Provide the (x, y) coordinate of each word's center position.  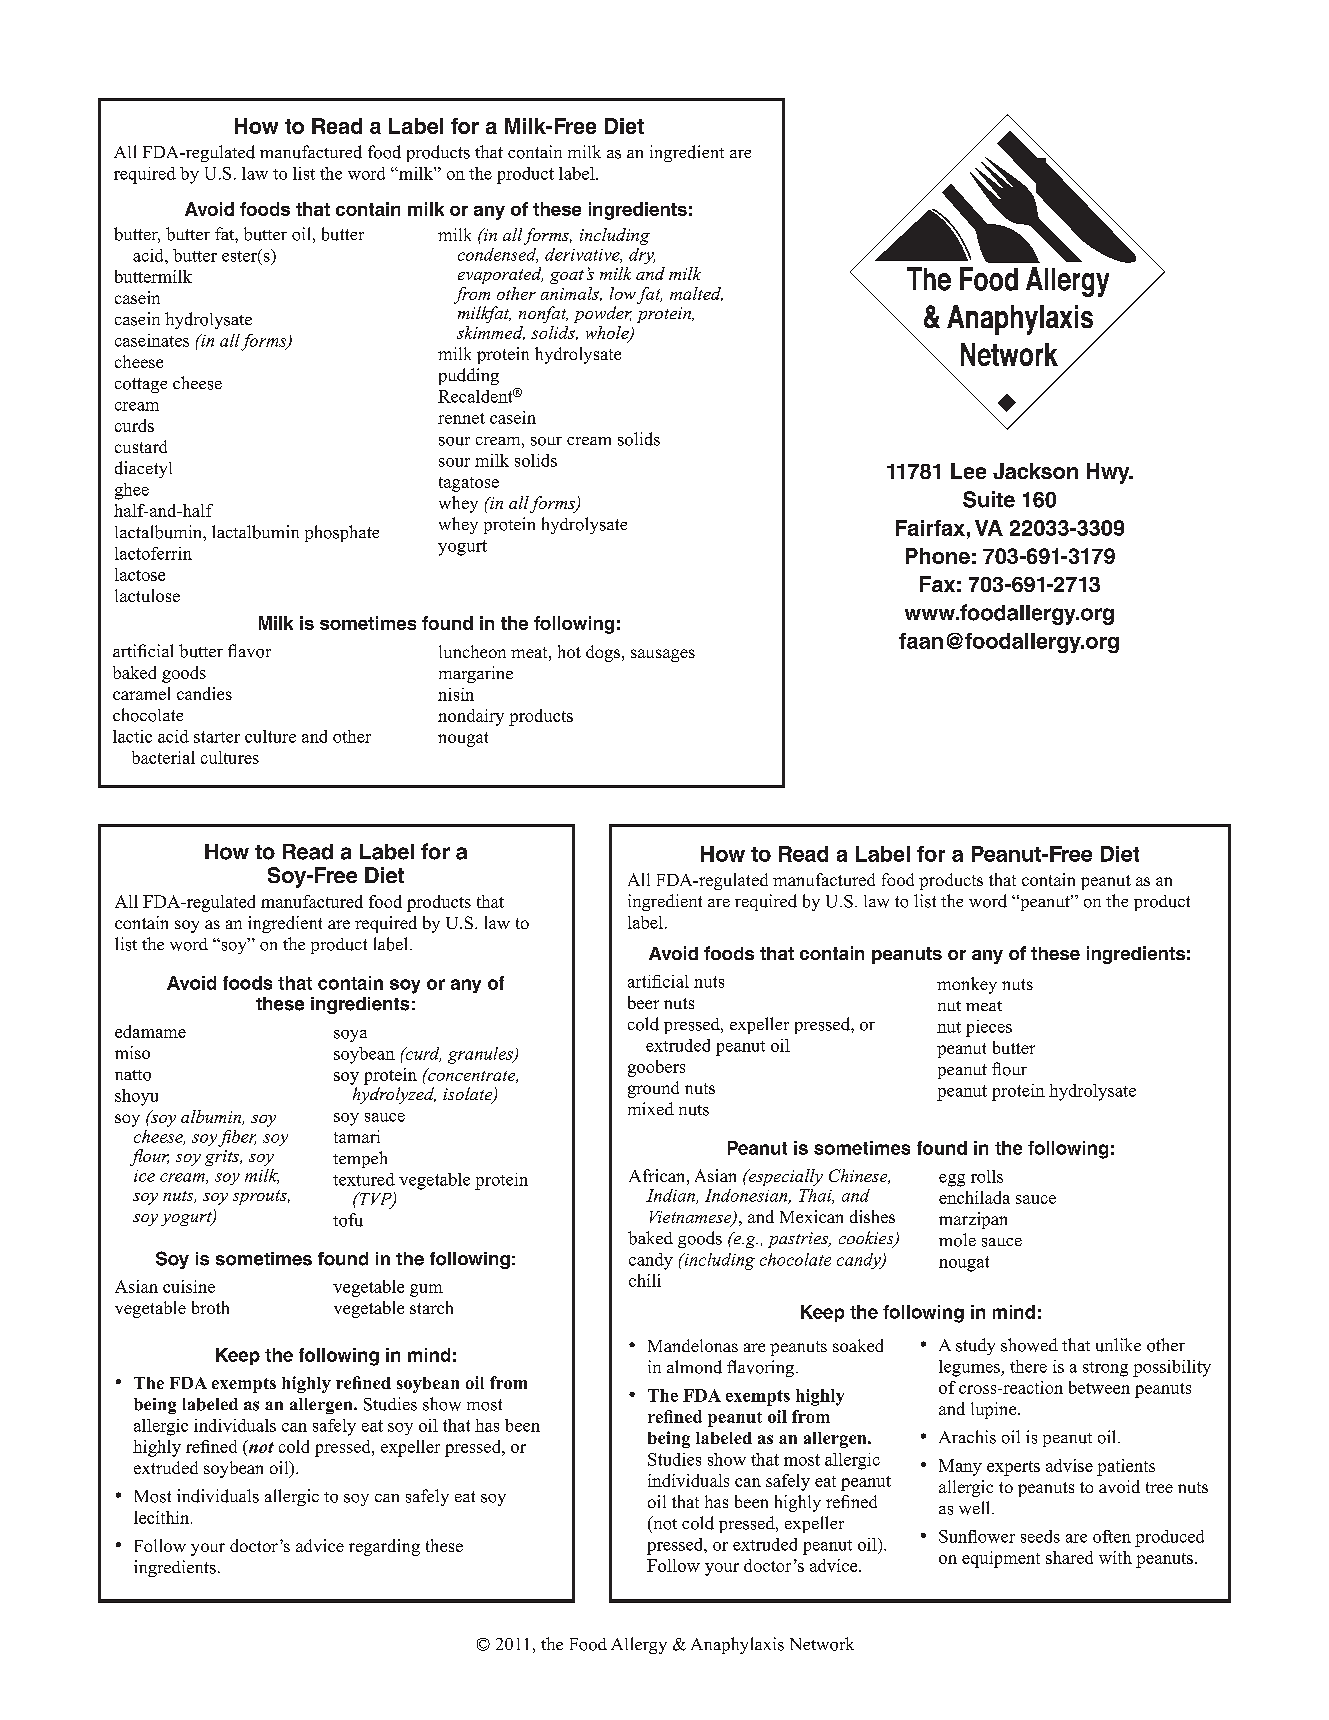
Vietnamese (692, 1218)
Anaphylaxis (737, 1645)
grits (223, 1158)
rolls (987, 1176)
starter (217, 737)
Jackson (1035, 471)
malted (696, 294)
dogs (604, 653)
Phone (938, 556)
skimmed (491, 333)
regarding (384, 1547)
